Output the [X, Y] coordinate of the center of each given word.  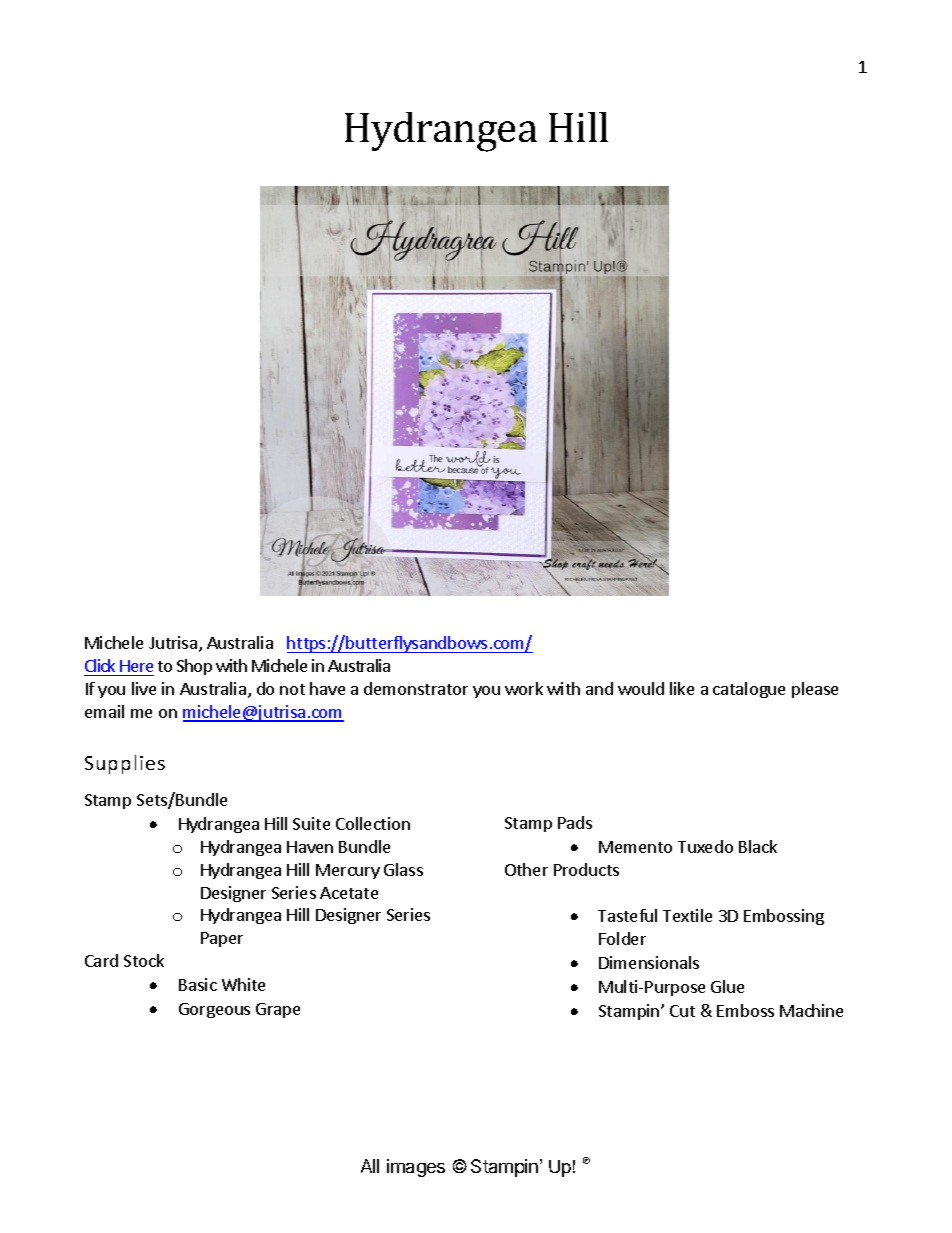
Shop [194, 667]
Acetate [349, 893]
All [370, 1166]
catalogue [749, 690]
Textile [687, 915]
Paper [222, 939]
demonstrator [416, 688]
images [416, 1168]
